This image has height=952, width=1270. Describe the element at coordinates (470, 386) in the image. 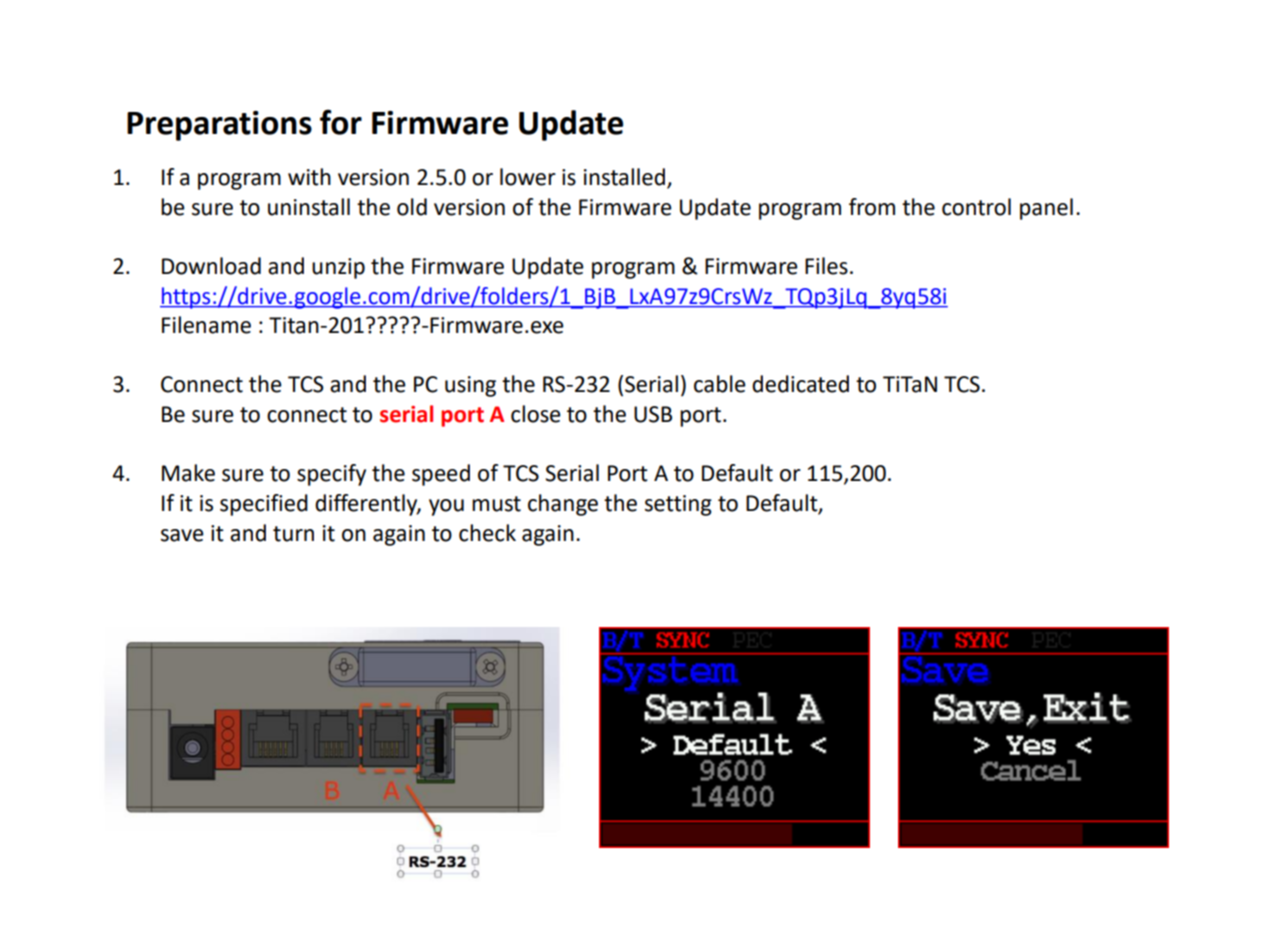

I see `using` at that location.
